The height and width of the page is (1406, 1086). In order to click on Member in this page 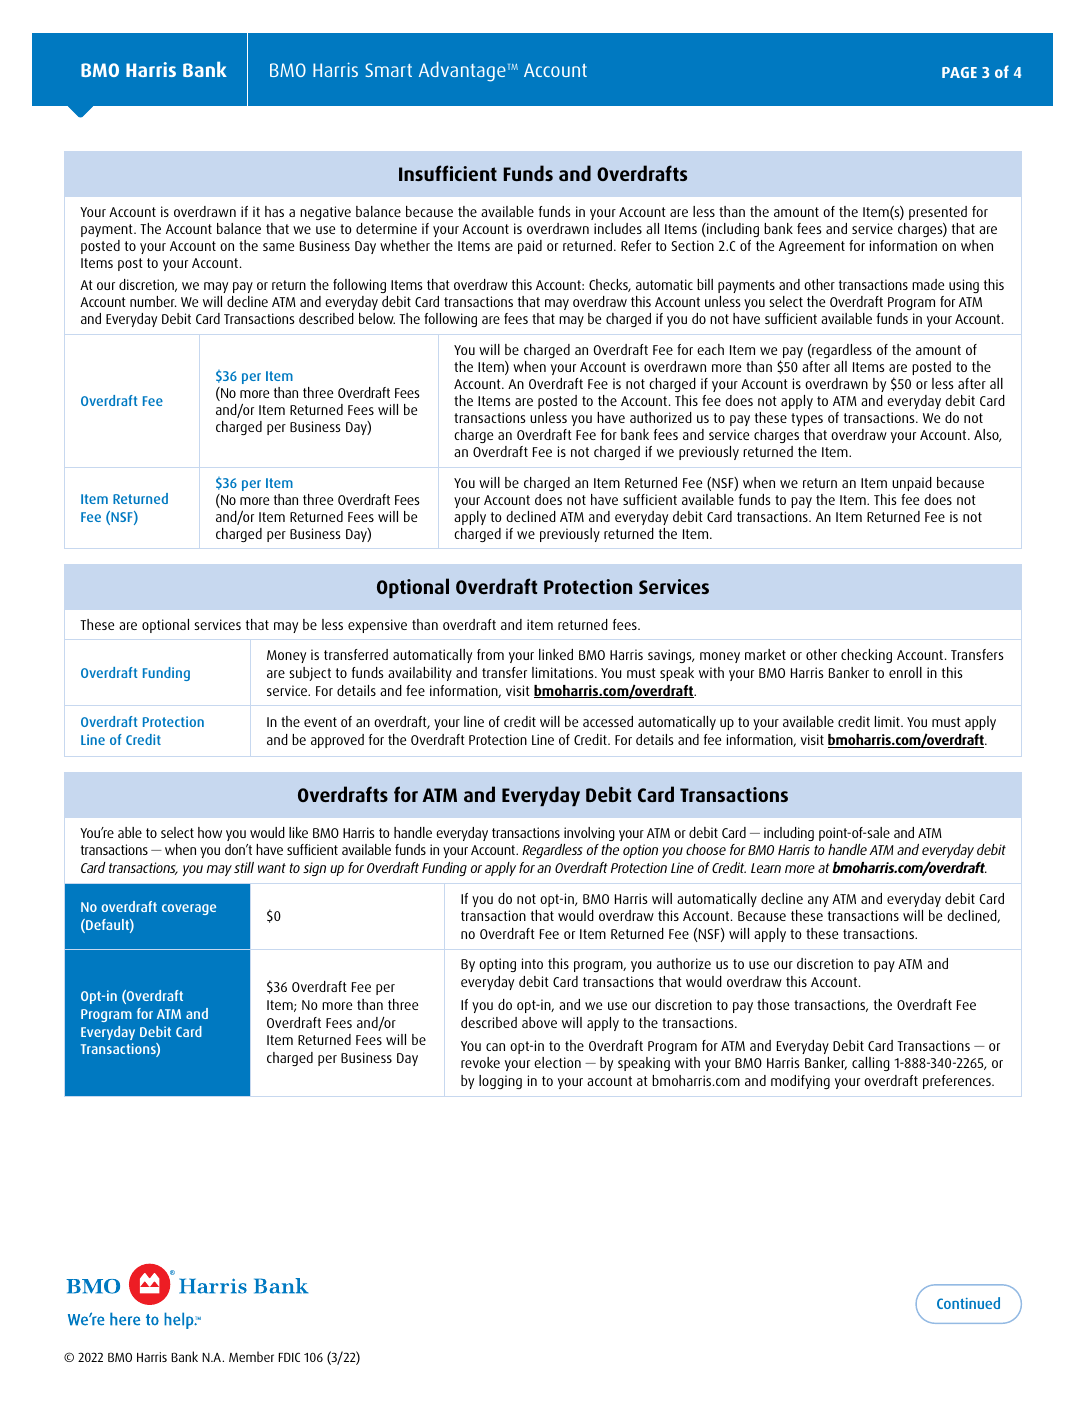, I will do `click(251, 1356)`.
